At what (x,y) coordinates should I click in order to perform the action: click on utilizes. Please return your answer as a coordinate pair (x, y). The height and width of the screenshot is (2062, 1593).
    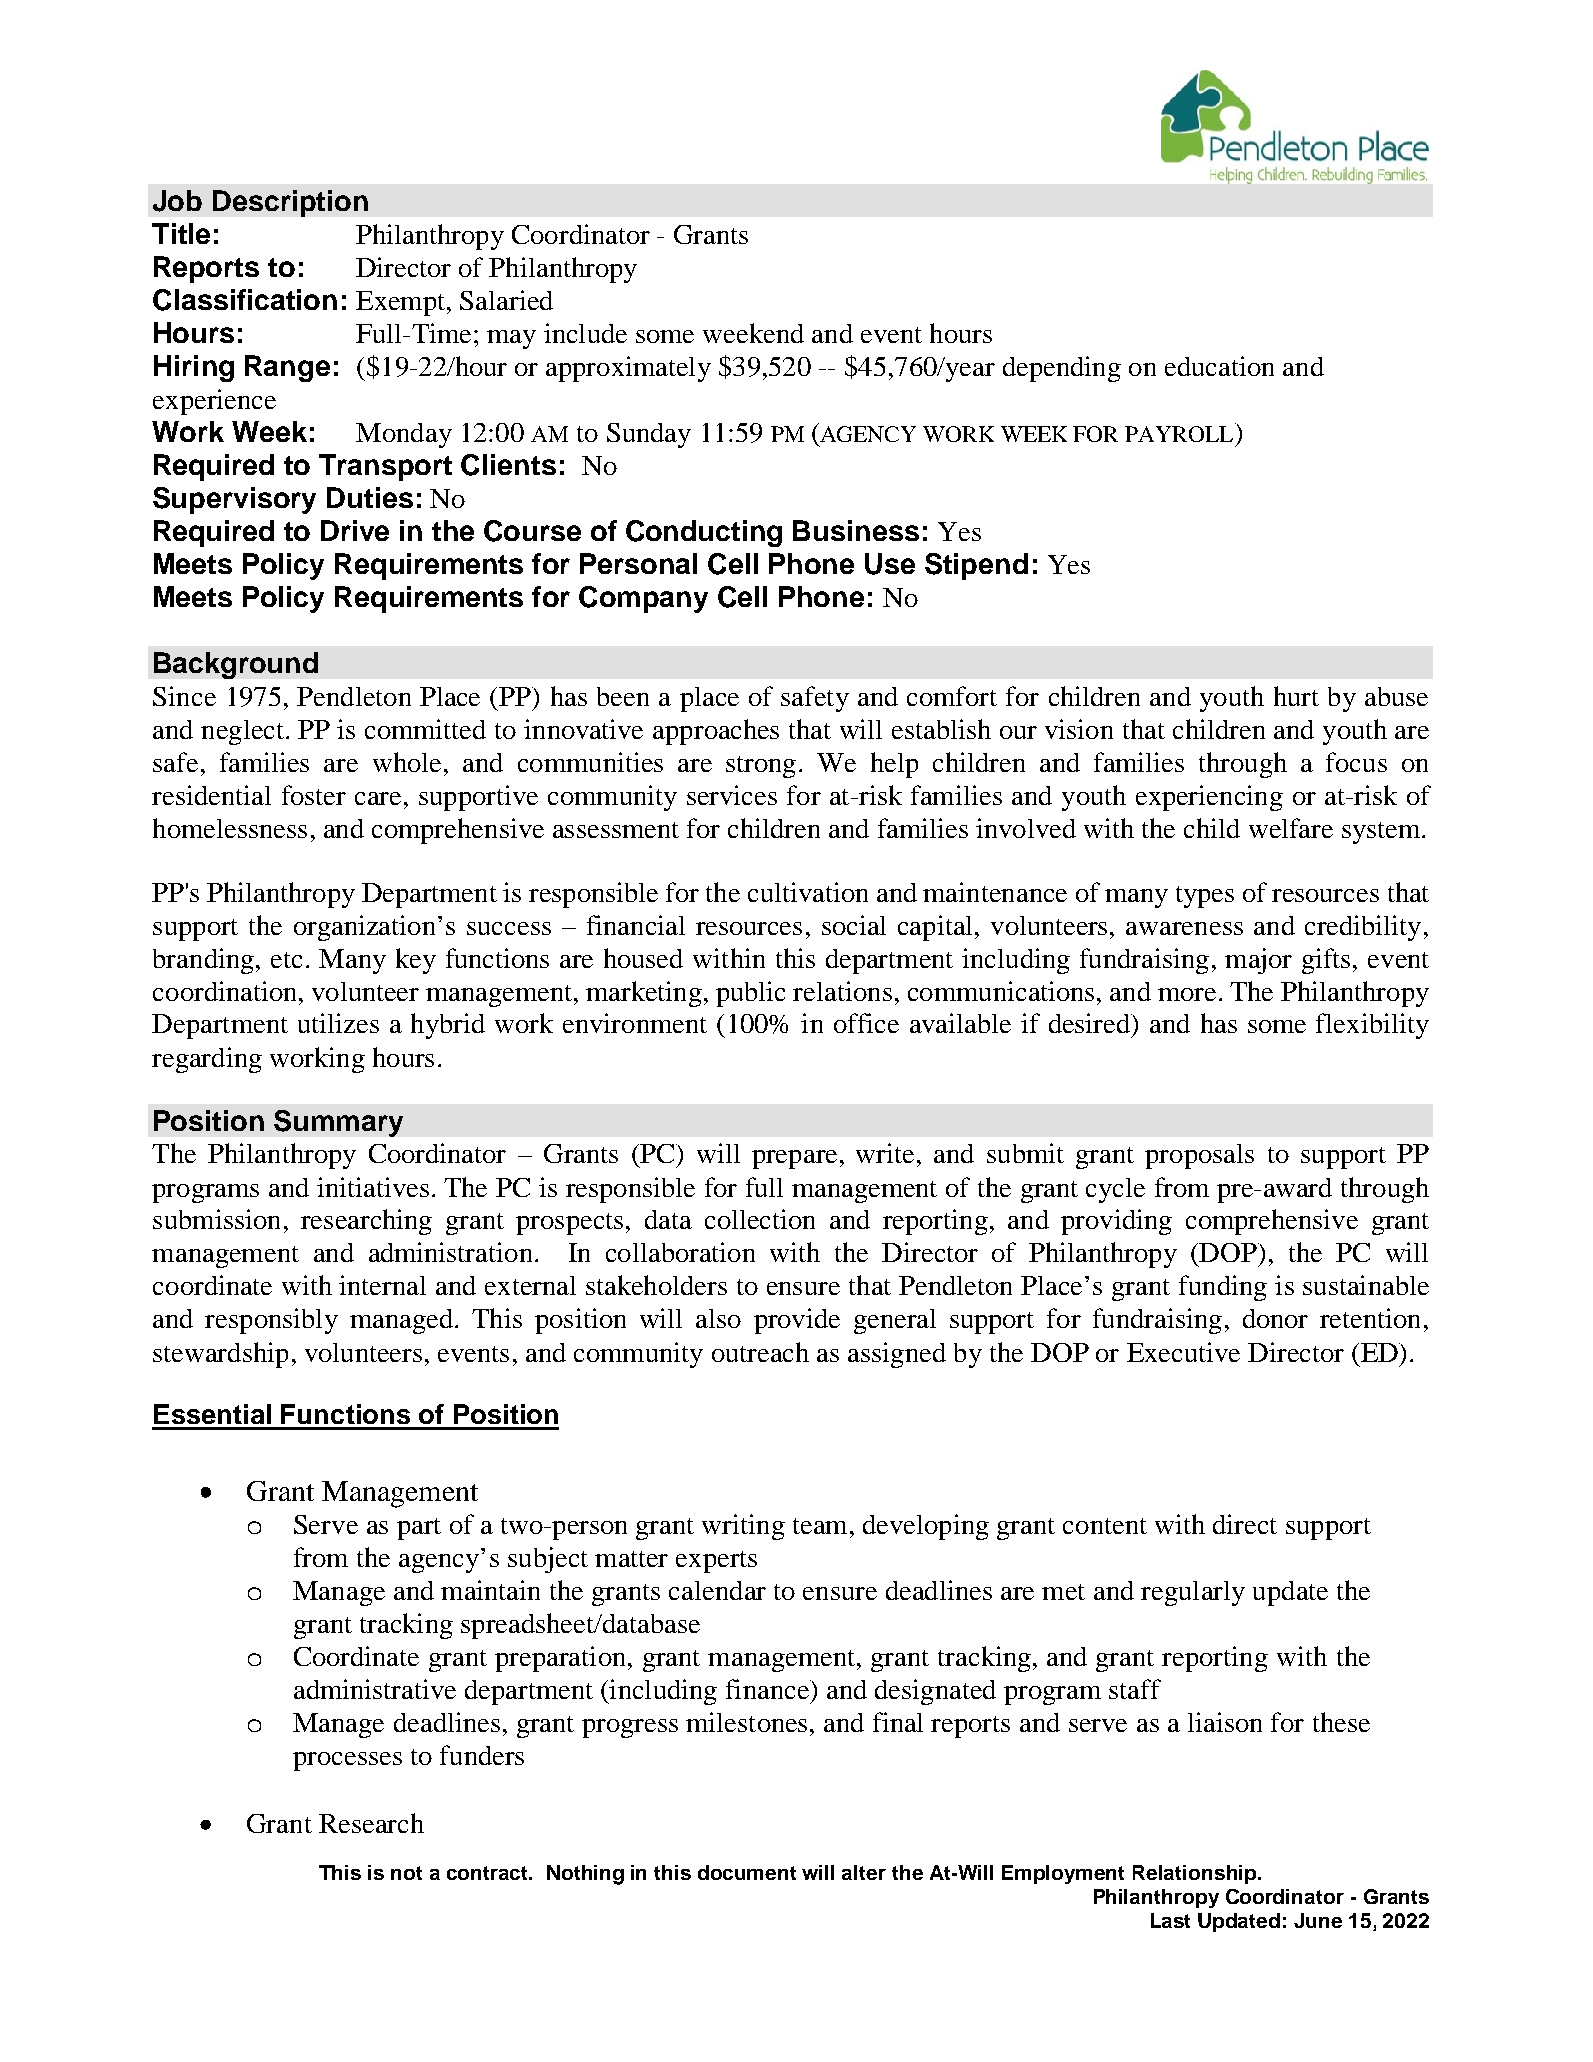
    Looking at the image, I should click on (338, 1023).
